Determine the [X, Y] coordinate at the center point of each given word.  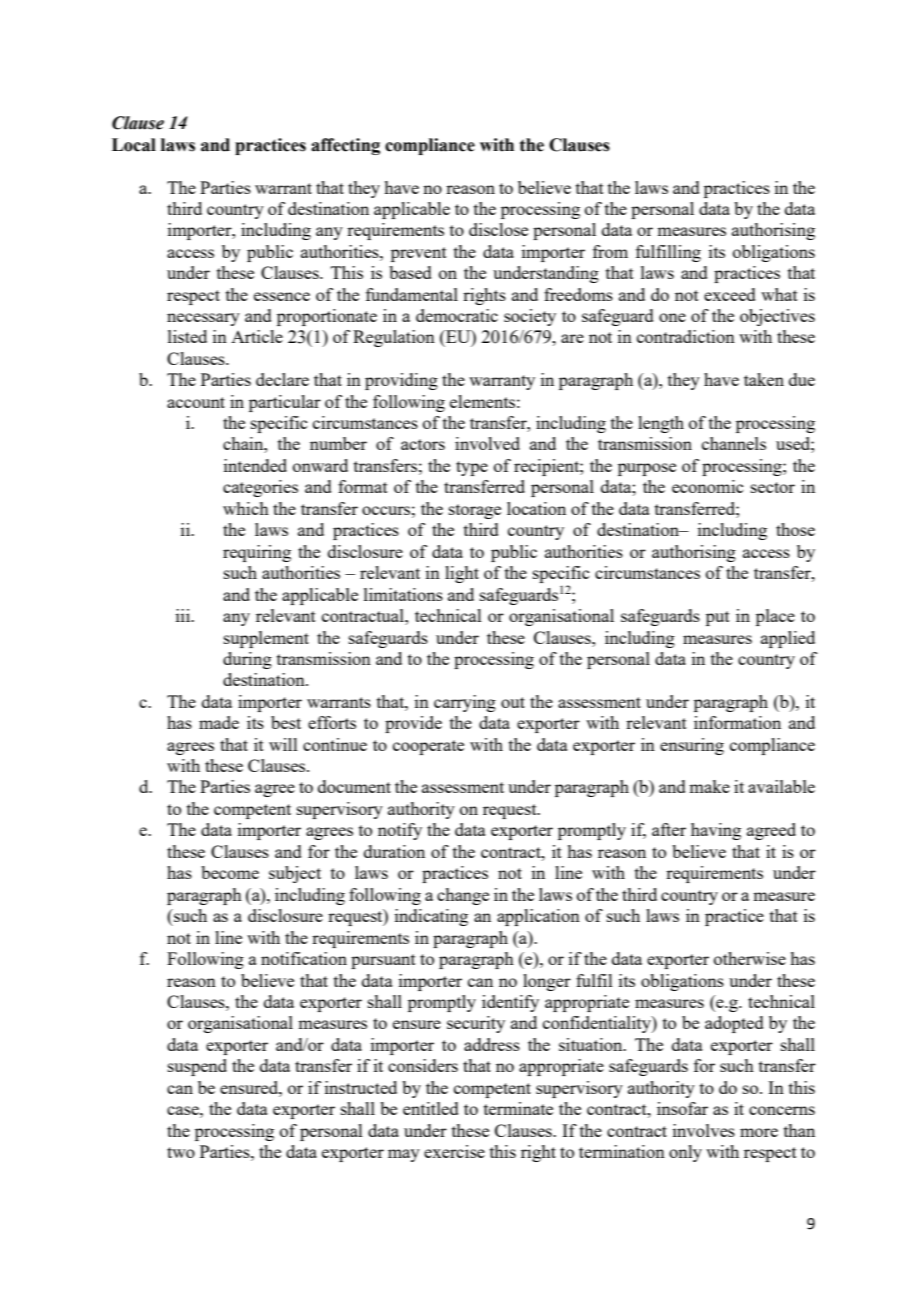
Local [134, 145]
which [246, 508]
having [716, 831]
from [610, 251]
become [230, 872]
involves [704, 1130]
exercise [454, 1151]
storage [475, 511]
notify [400, 831]
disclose [498, 229]
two [181, 1152]
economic [707, 486]
